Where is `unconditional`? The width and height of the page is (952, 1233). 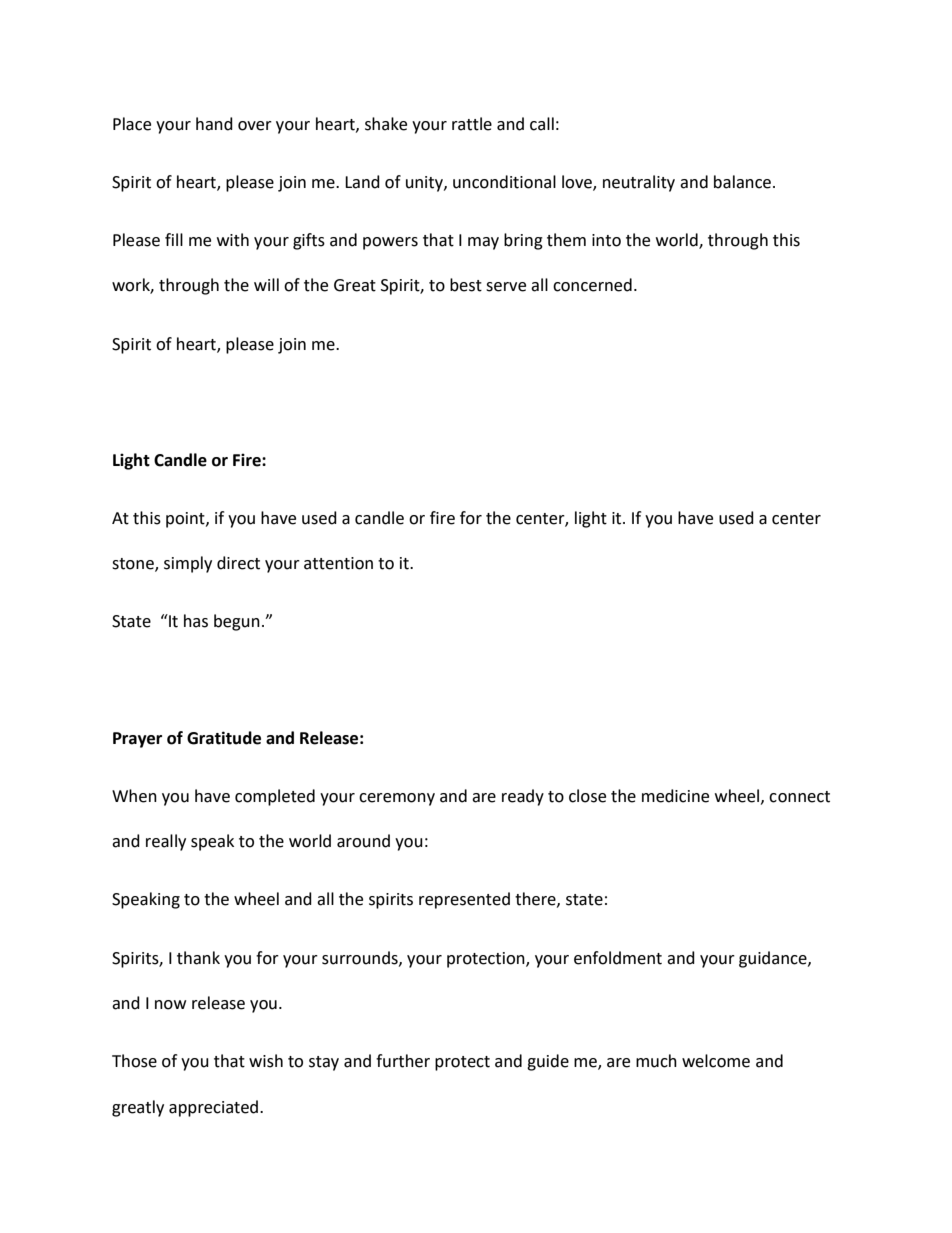
unconditional is located at coordinates (504, 182).
